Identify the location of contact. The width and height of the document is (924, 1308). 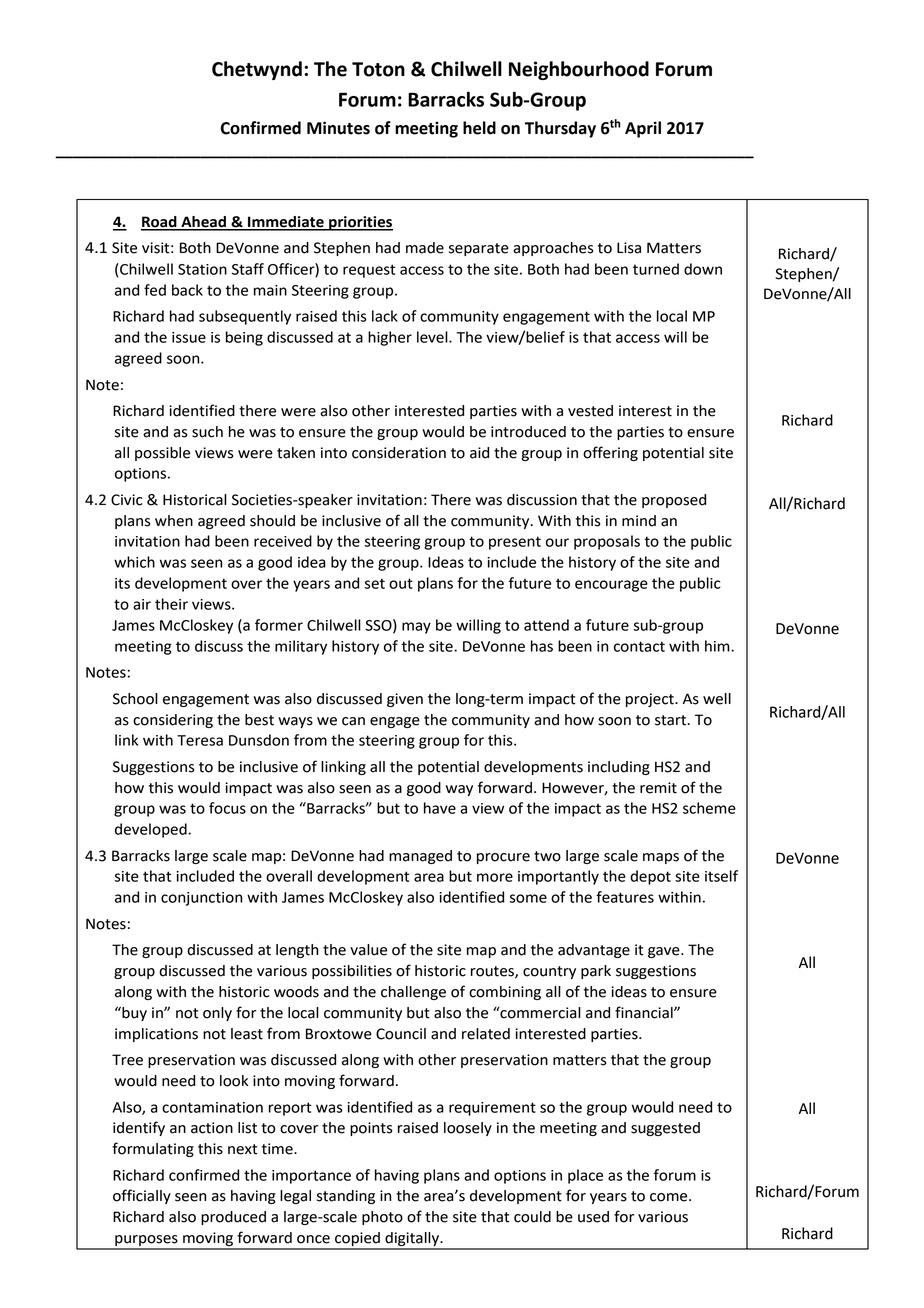
(639, 646).
